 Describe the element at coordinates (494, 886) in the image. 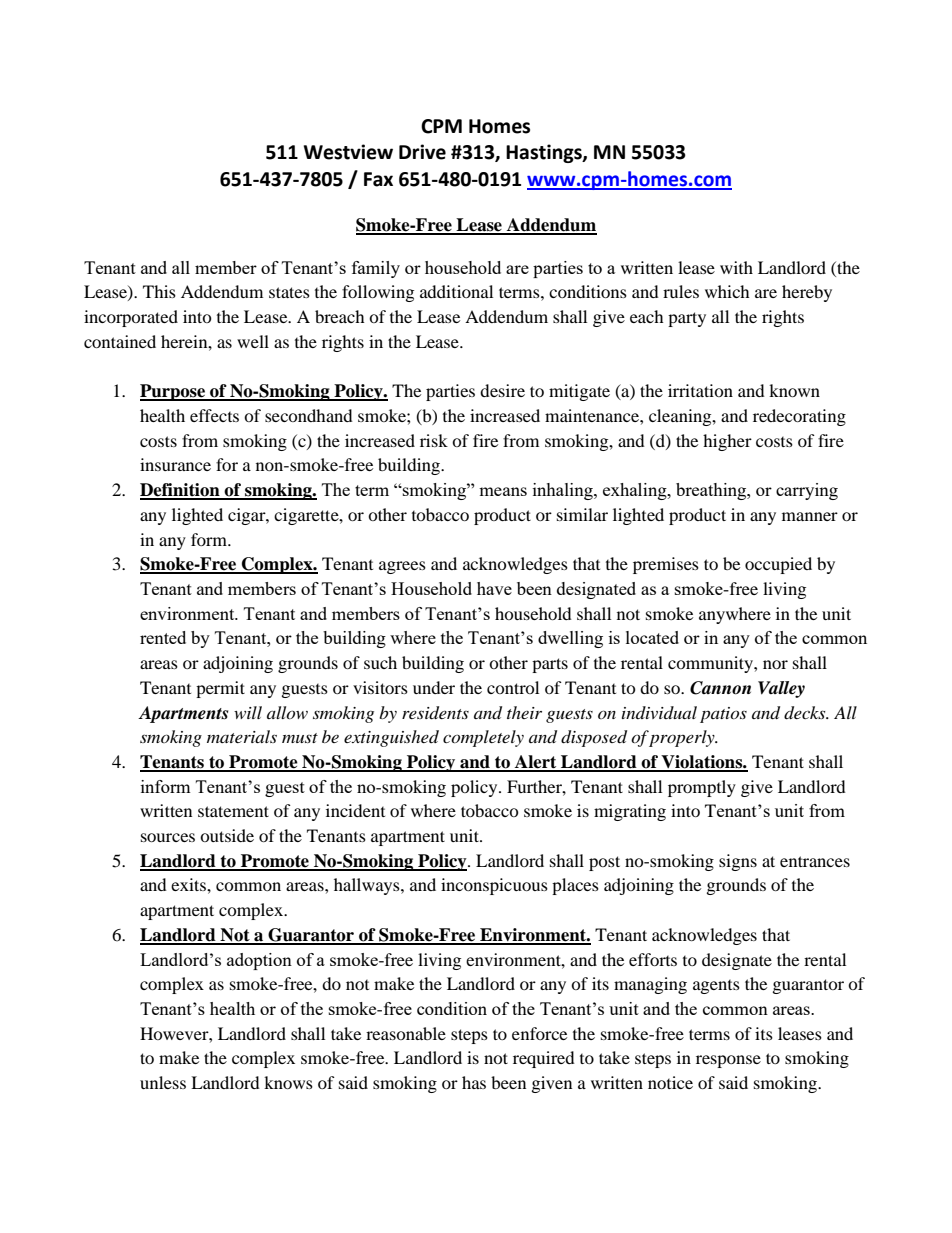

I see `inconspicuous` at that location.
